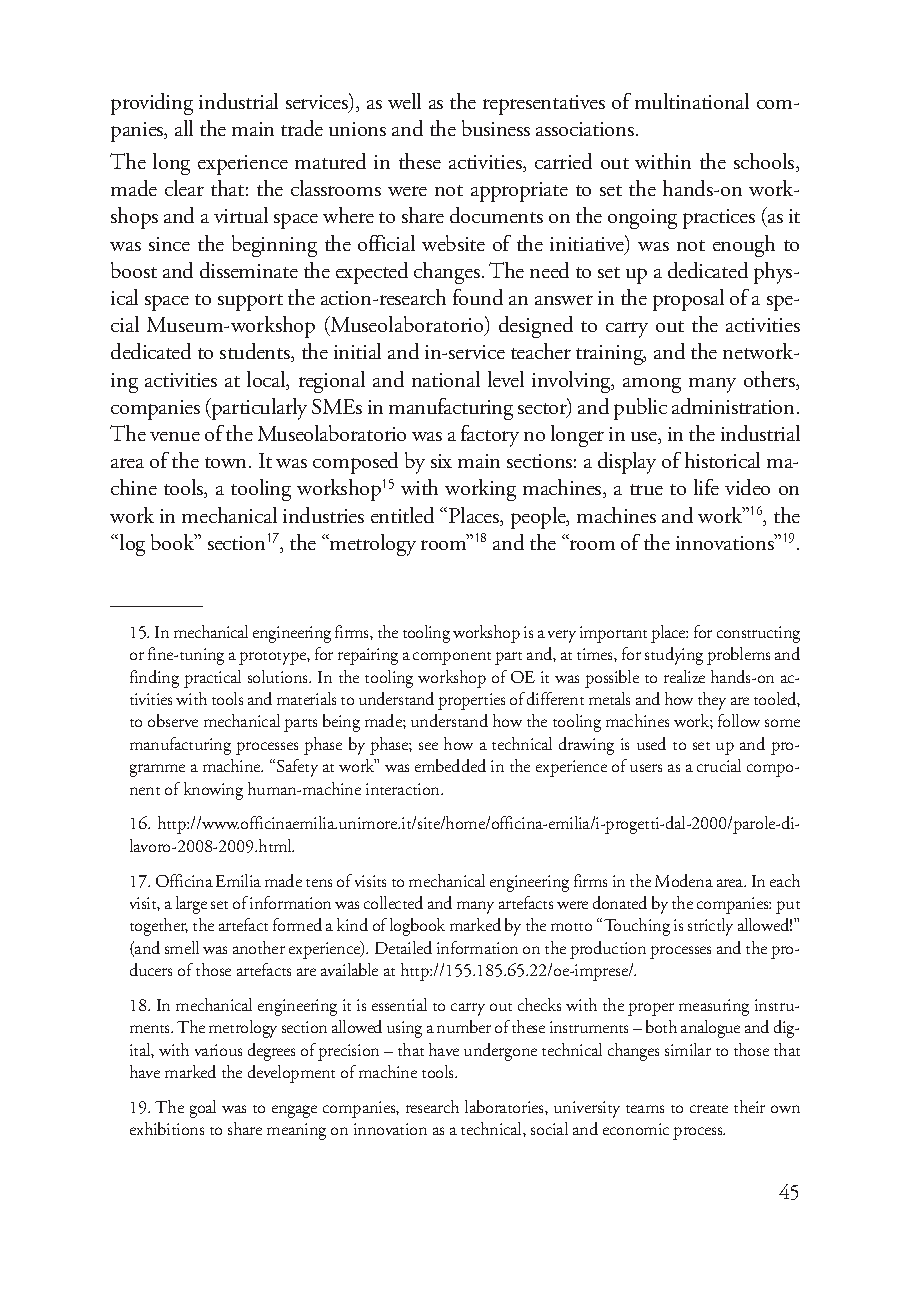  Describe the element at coordinates (227, 462) in the document. I see `town` at that location.
